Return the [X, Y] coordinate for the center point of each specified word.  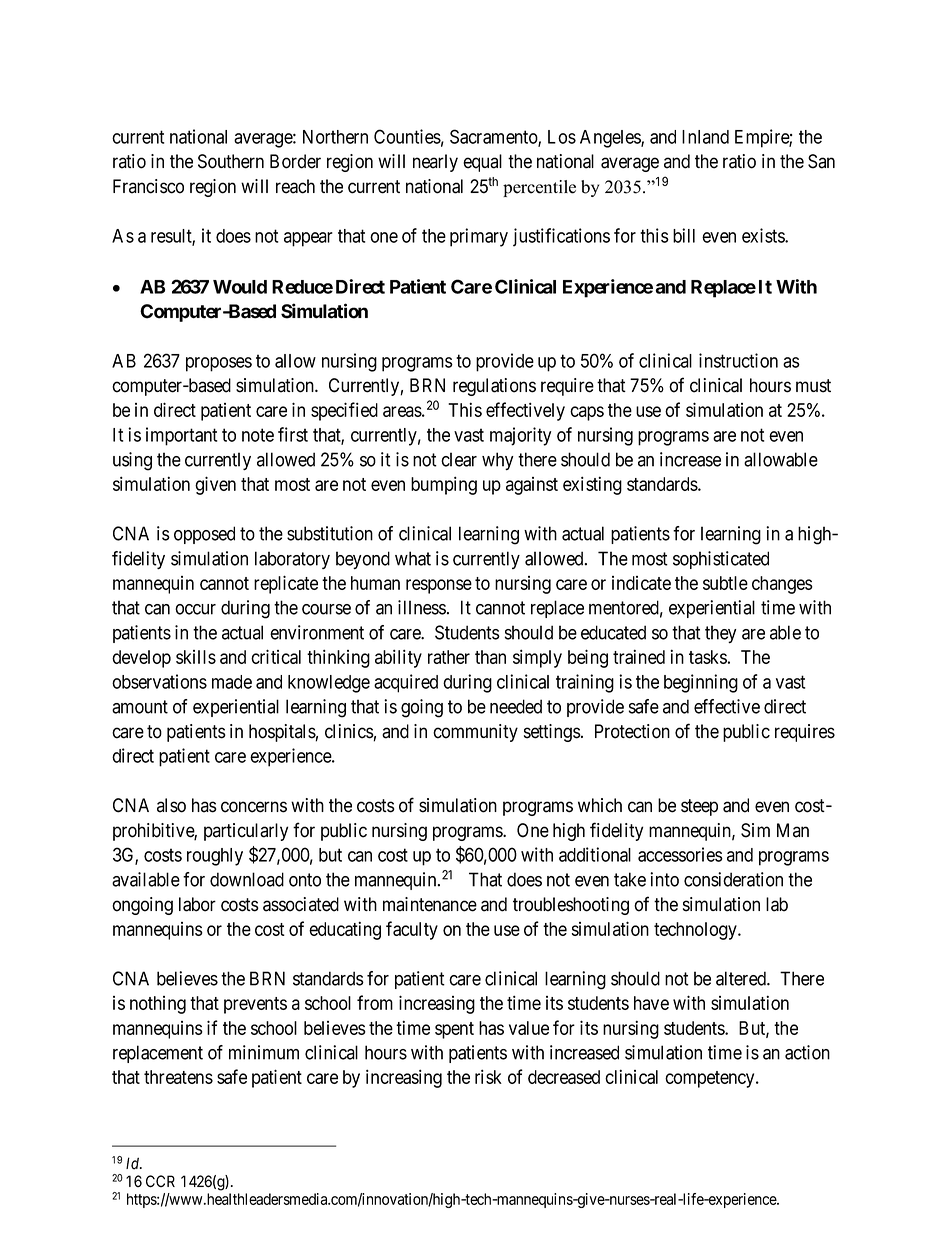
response [439, 586]
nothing [158, 1005]
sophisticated [721, 560]
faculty [412, 930]
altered [742, 978]
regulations [494, 387]
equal [482, 163]
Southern [231, 161]
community [475, 733]
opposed [204, 535]
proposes [219, 364]
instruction [738, 360]
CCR [160, 1181]
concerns [254, 807]
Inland [705, 137]
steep [699, 807]
